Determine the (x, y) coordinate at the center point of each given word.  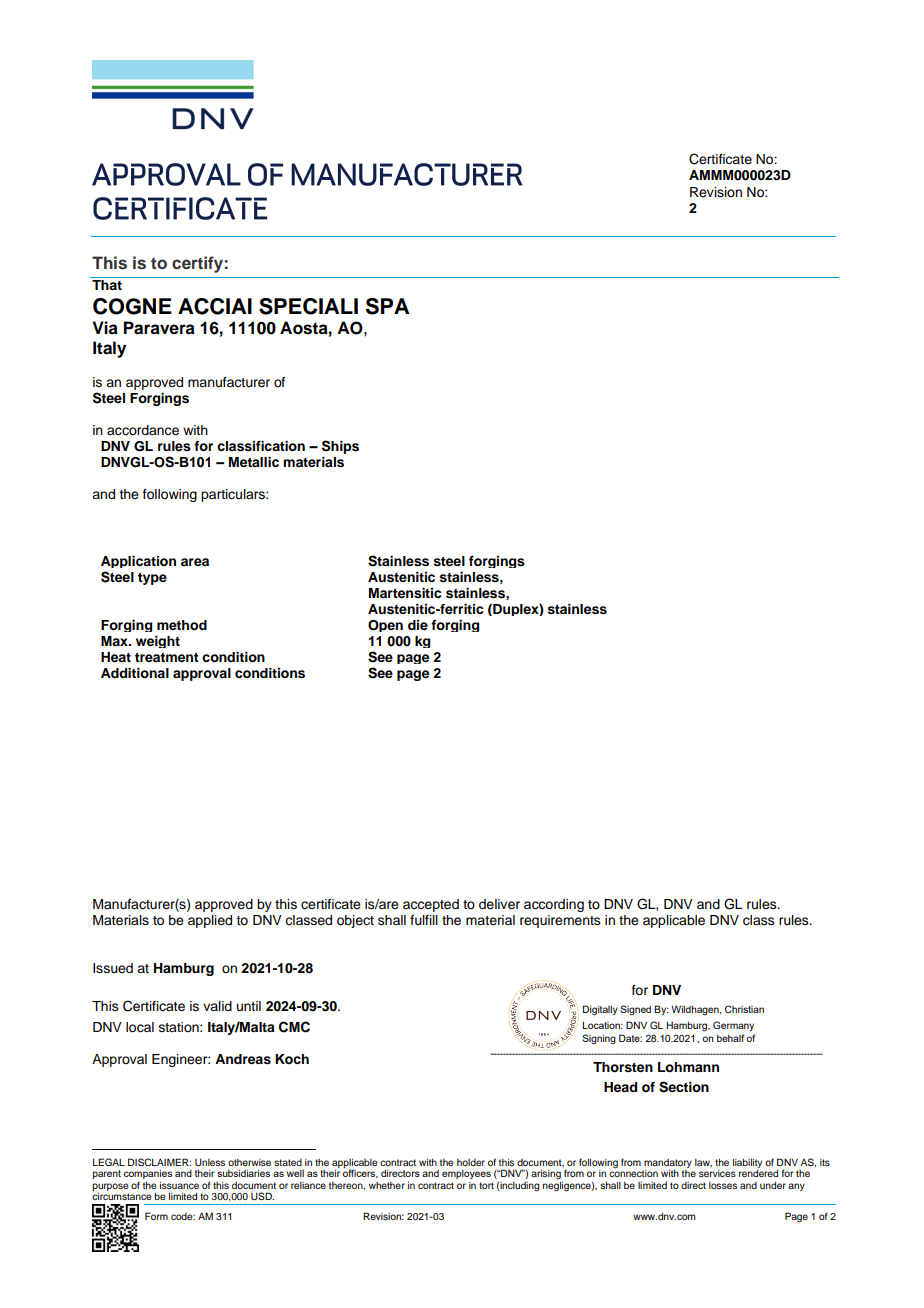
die (418, 625)
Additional (135, 673)
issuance (179, 1185)
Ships (340, 447)
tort (486, 1185)
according (554, 905)
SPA (388, 306)
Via (105, 328)
